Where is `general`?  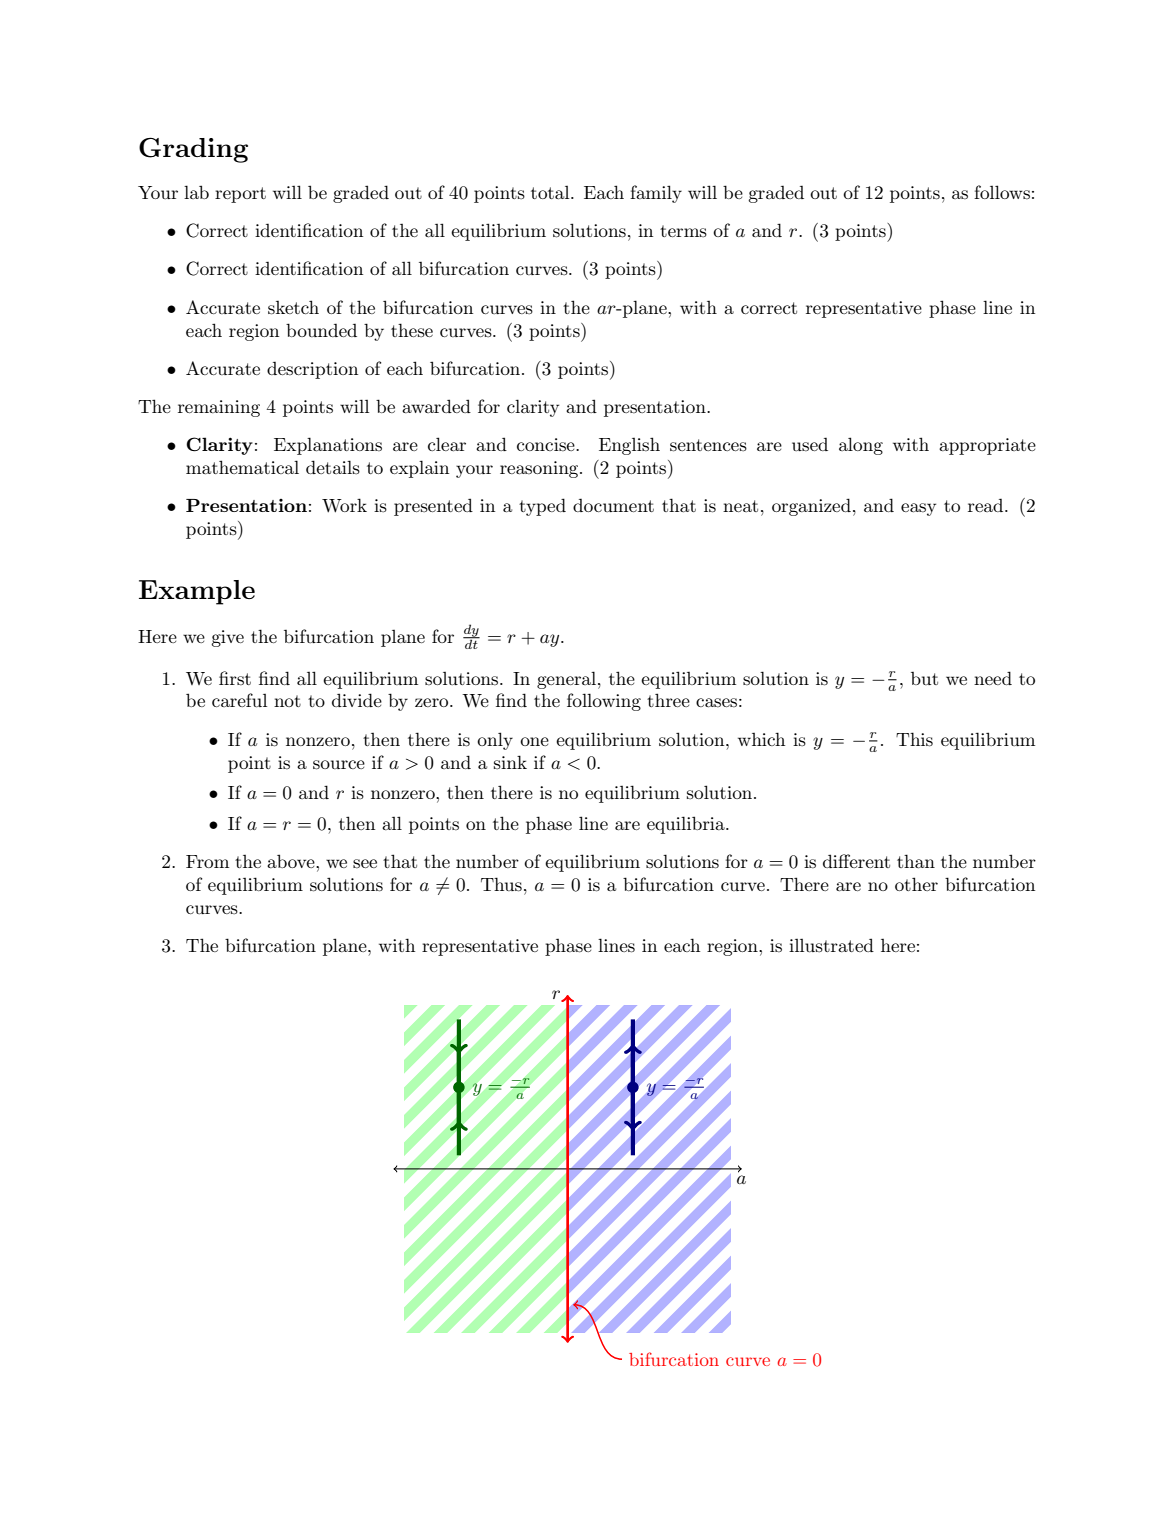 general is located at coordinates (568, 680).
